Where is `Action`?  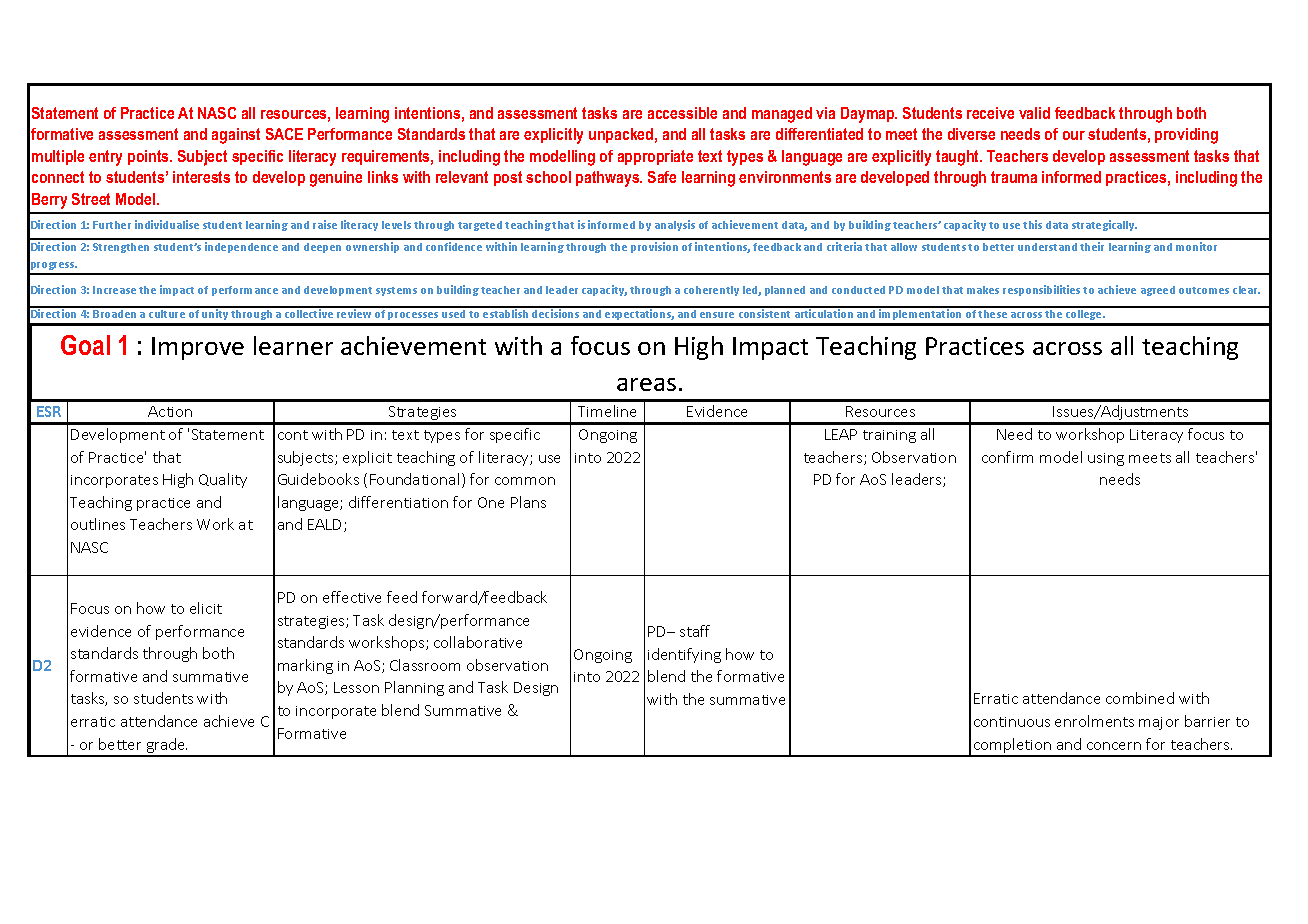
Action is located at coordinates (170, 411).
